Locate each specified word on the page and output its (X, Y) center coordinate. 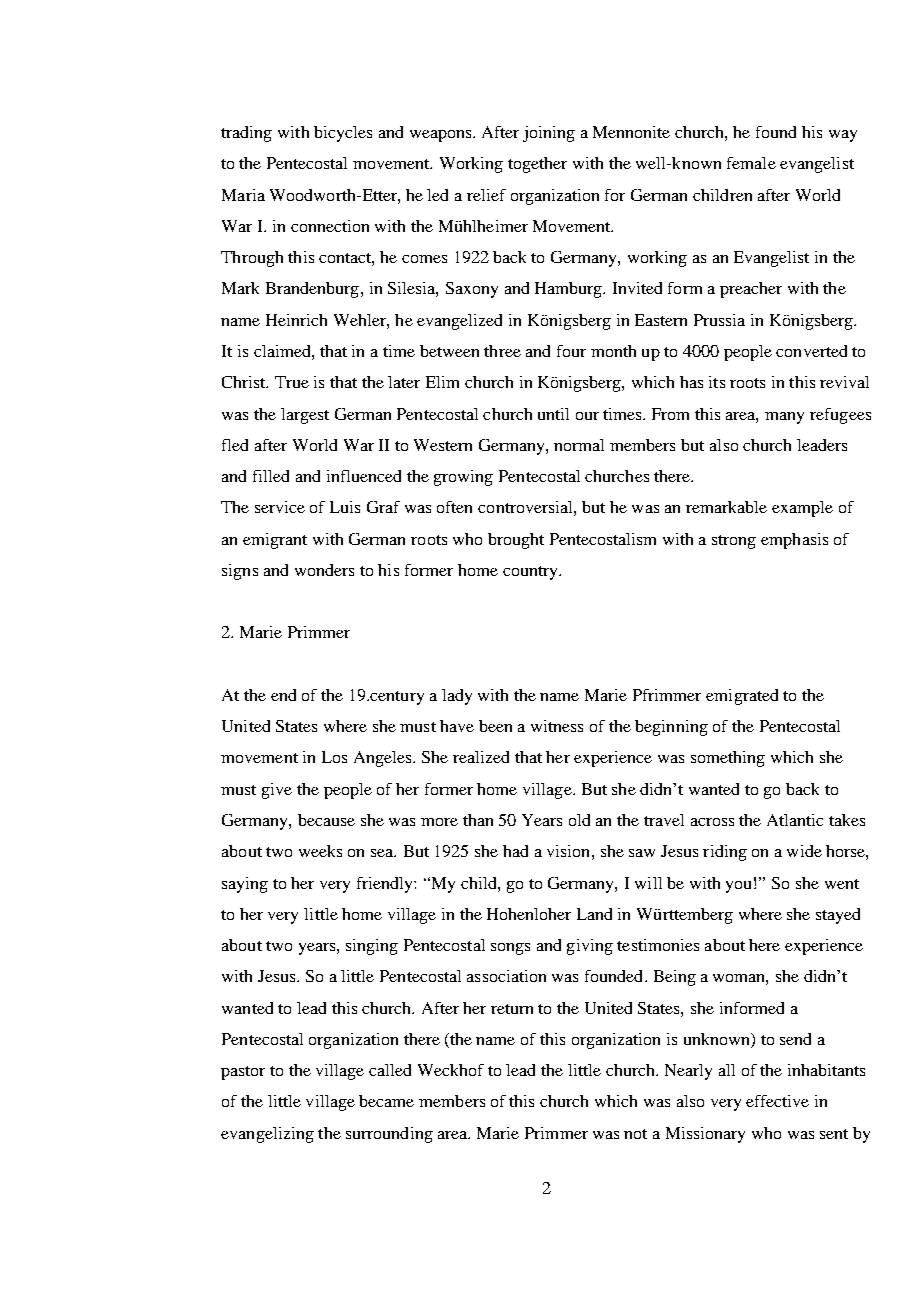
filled (271, 476)
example (802, 509)
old (579, 820)
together (537, 165)
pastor (243, 1073)
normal (579, 445)
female (751, 163)
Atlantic (795, 820)
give (277, 791)
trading (246, 134)
